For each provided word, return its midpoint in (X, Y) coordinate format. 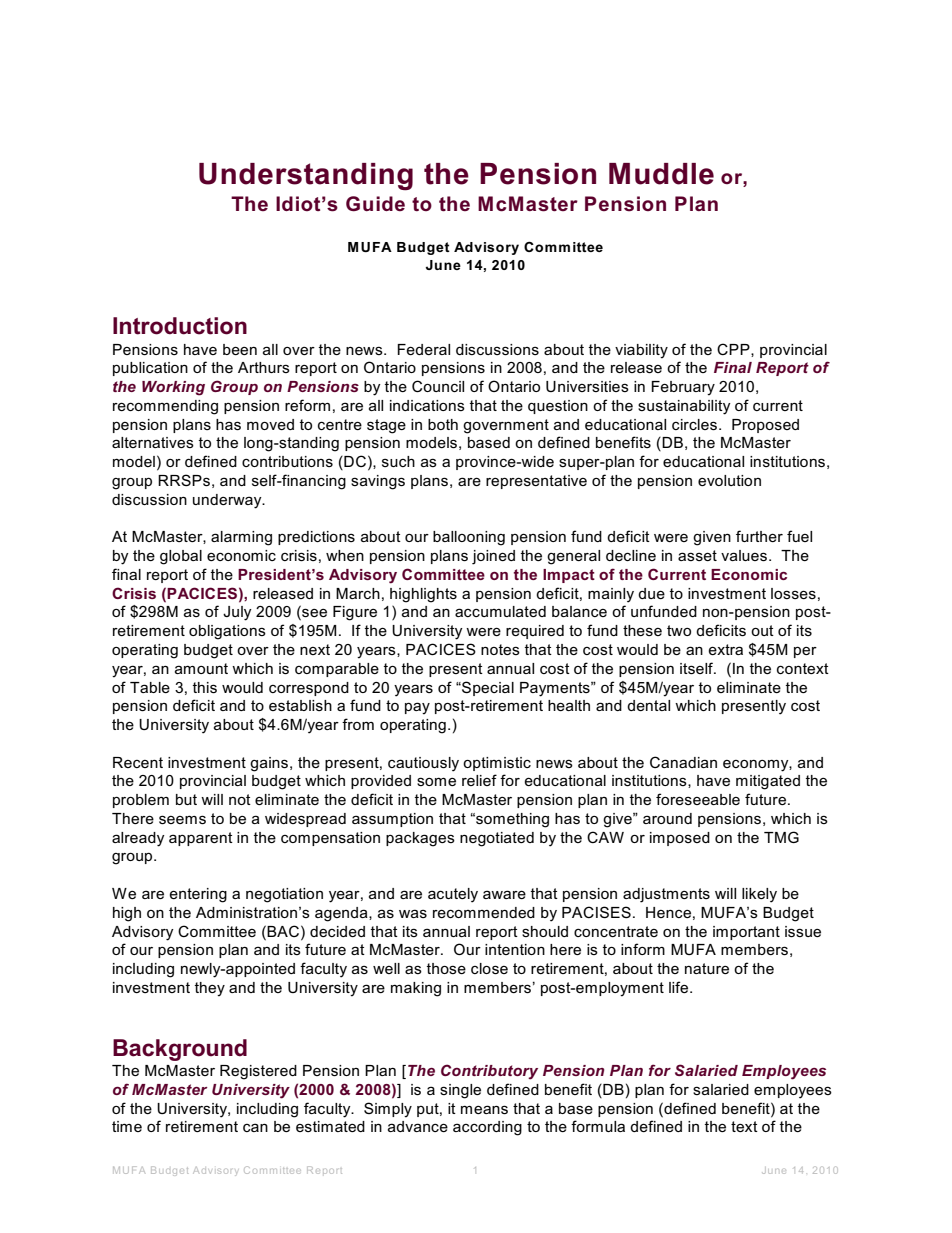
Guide (375, 204)
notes (500, 649)
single (460, 1091)
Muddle (661, 174)
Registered (258, 1072)
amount (201, 668)
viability (641, 351)
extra (726, 649)
